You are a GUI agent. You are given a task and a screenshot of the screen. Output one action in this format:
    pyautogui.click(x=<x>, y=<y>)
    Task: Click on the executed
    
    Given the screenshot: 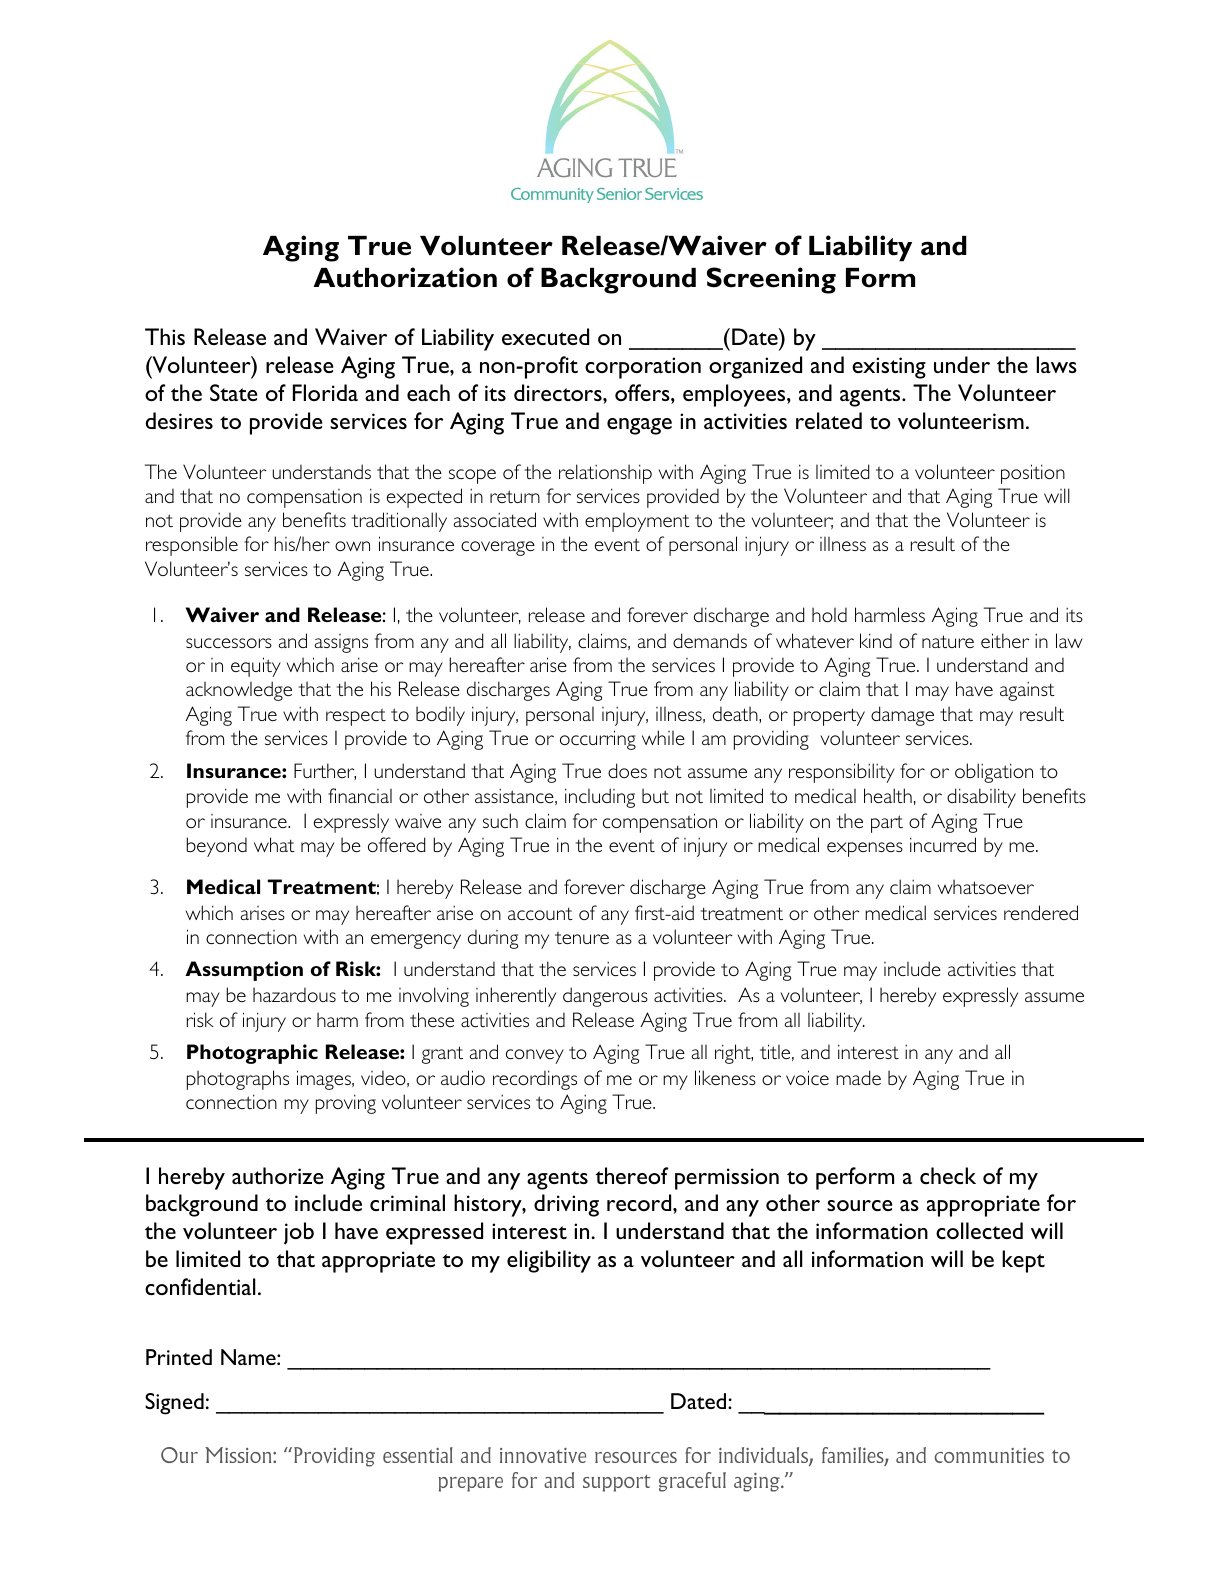 What is the action you would take?
    pyautogui.click(x=545, y=336)
